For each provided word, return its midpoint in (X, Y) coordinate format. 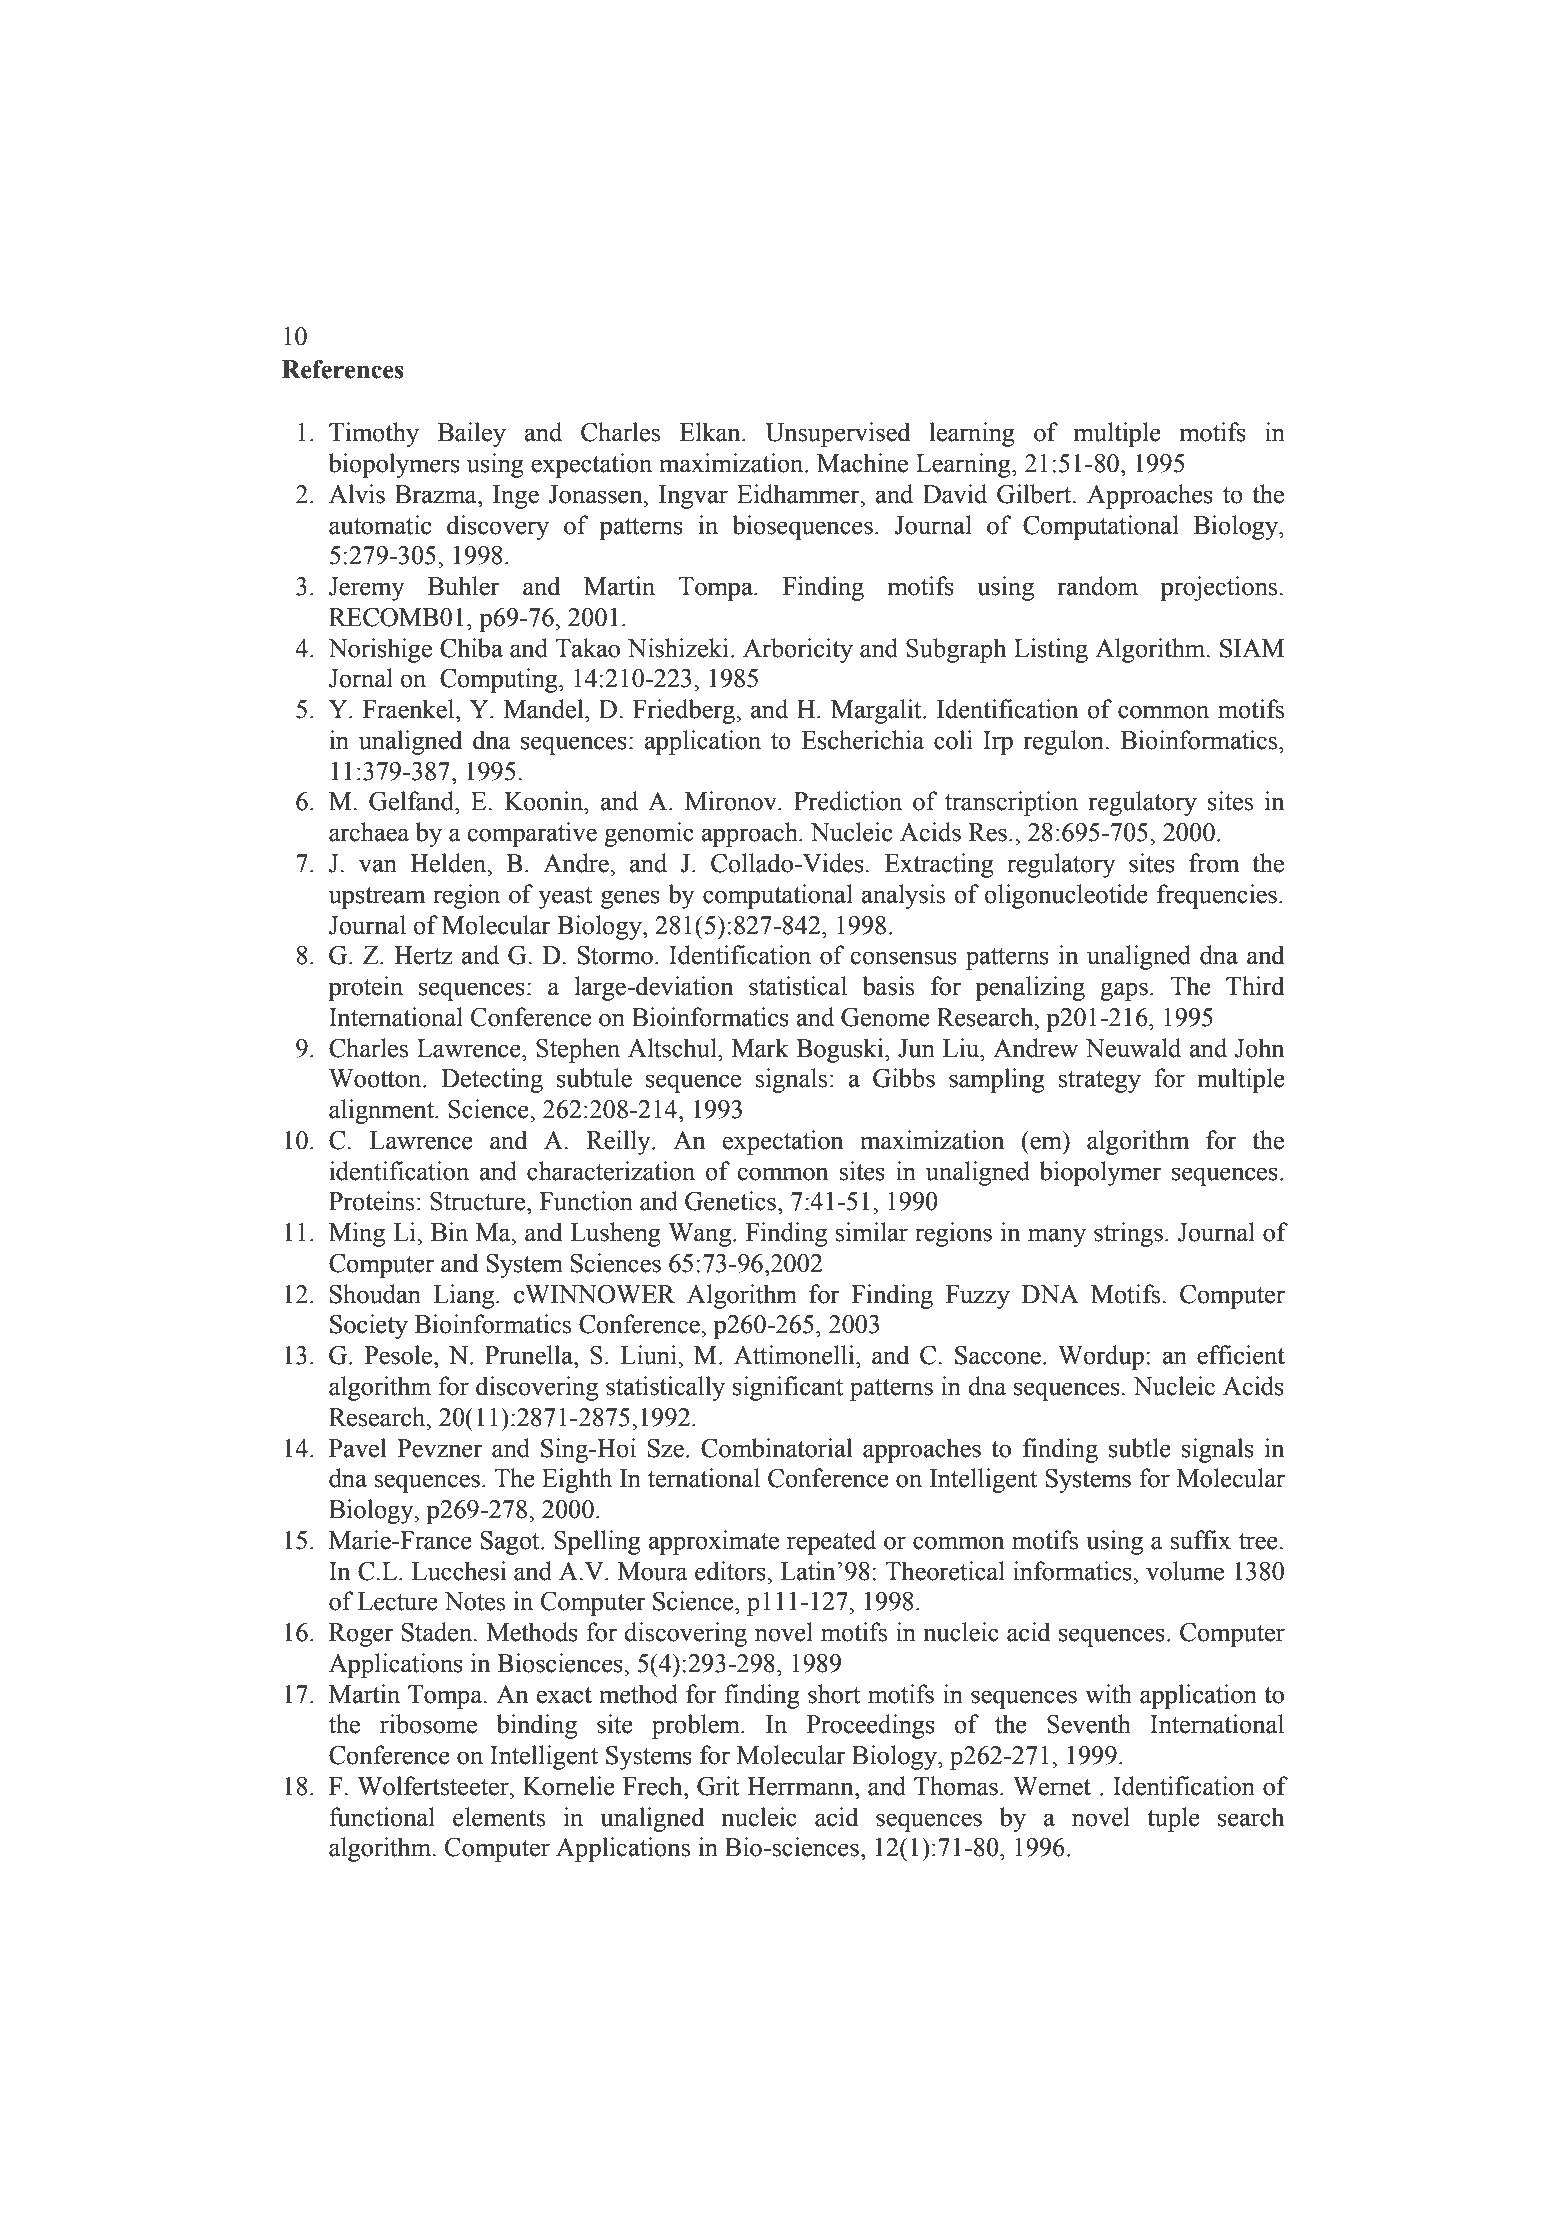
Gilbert (1035, 494)
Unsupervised (838, 434)
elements (499, 1817)
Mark (760, 1048)
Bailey (472, 434)
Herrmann (801, 1786)
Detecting (492, 1080)
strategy (1100, 1082)
